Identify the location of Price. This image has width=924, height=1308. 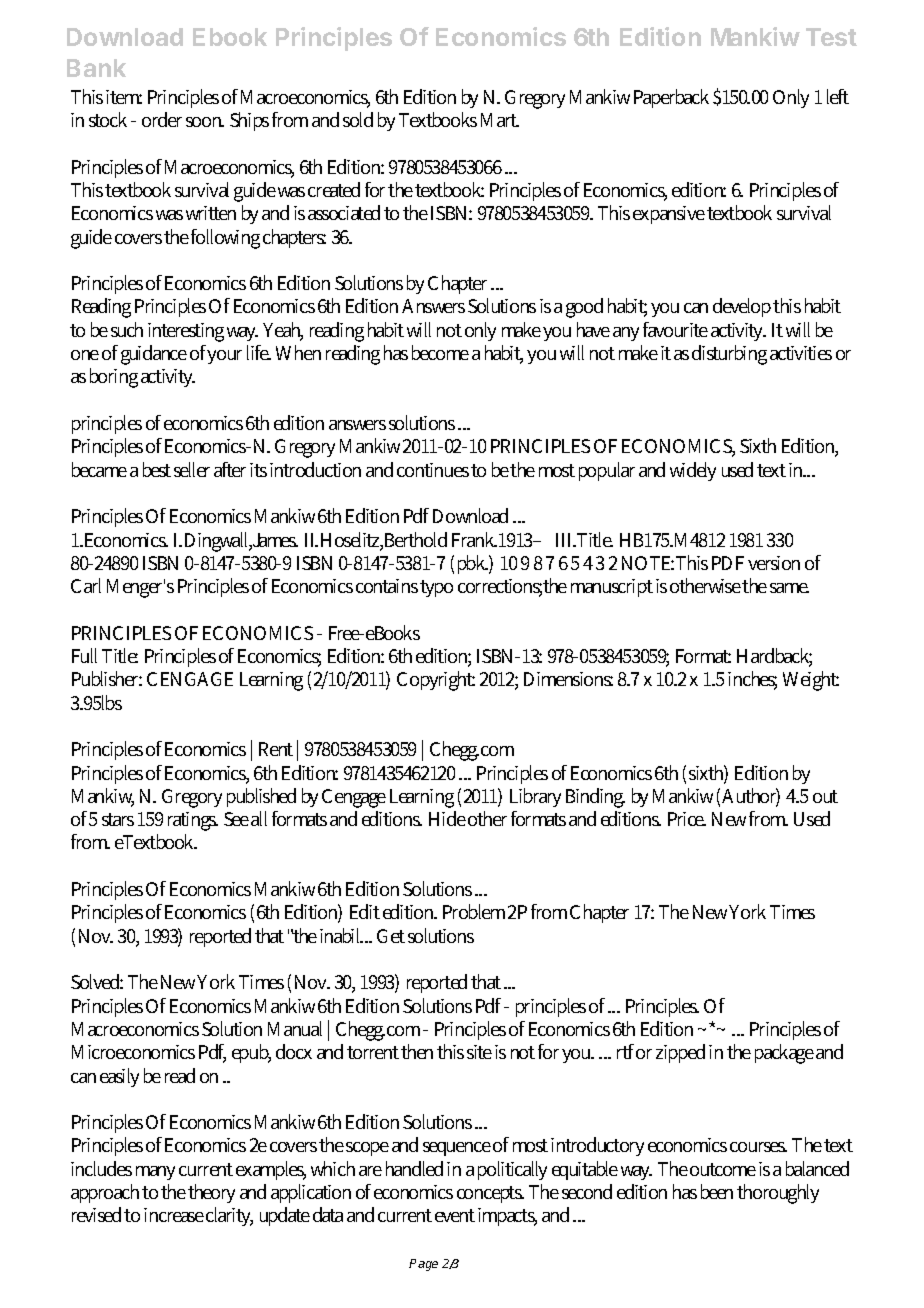
(687, 819).
